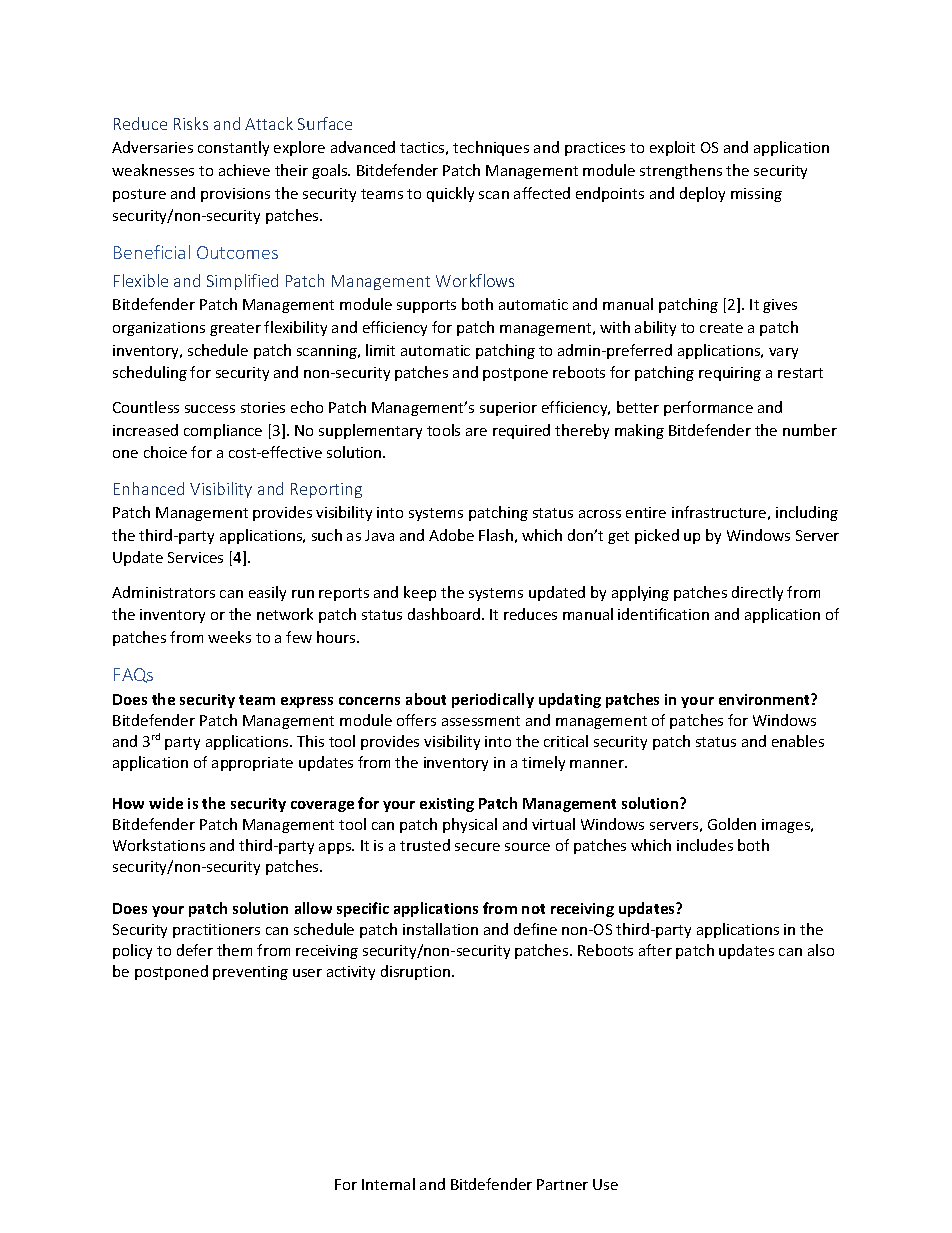  Describe the element at coordinates (757, 593) in the screenshot. I see `directly` at that location.
